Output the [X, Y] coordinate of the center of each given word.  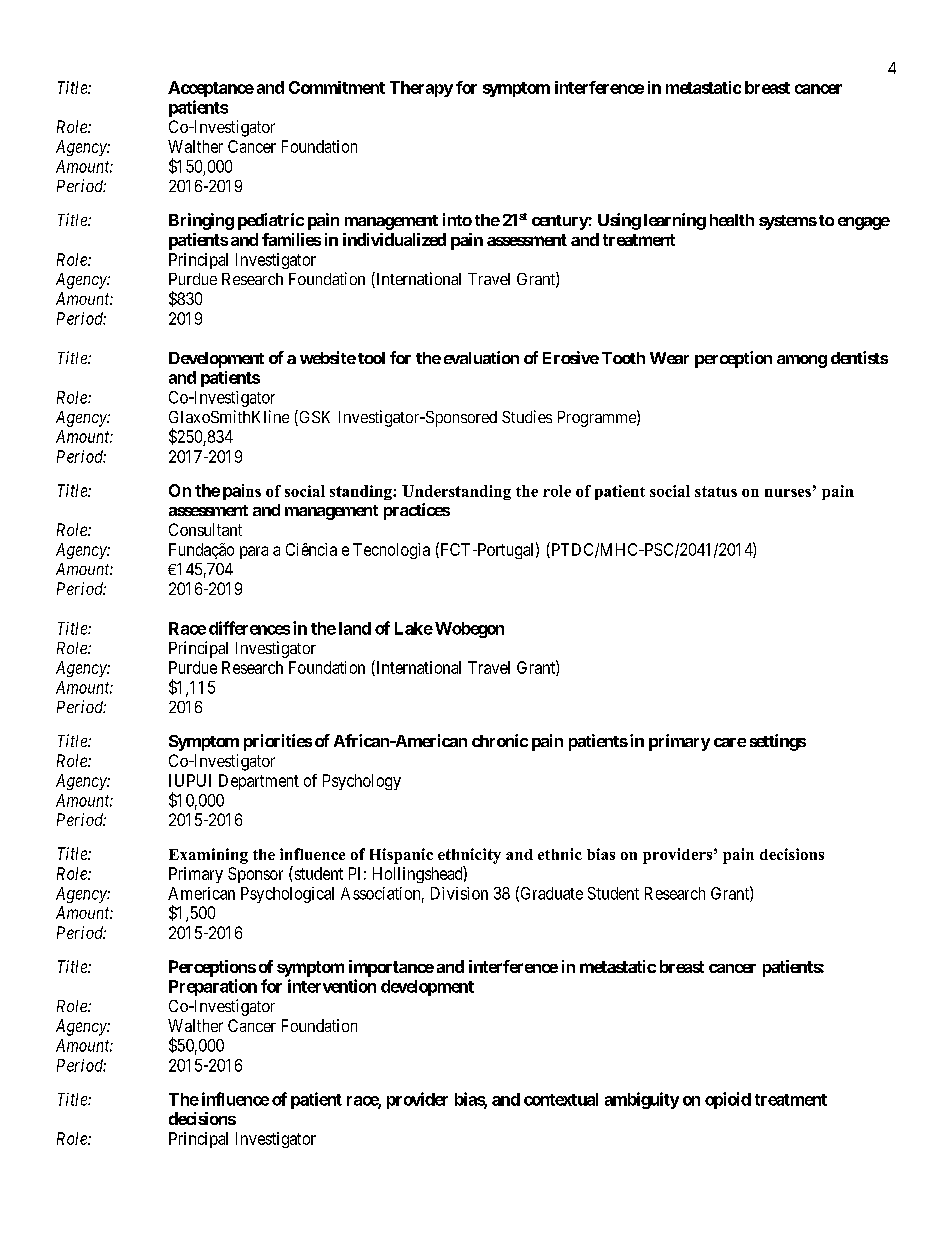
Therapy [421, 89]
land [355, 628]
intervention [332, 986]
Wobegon [468, 630]
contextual [561, 1099]
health [732, 220]
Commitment [337, 87]
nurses [788, 493]
